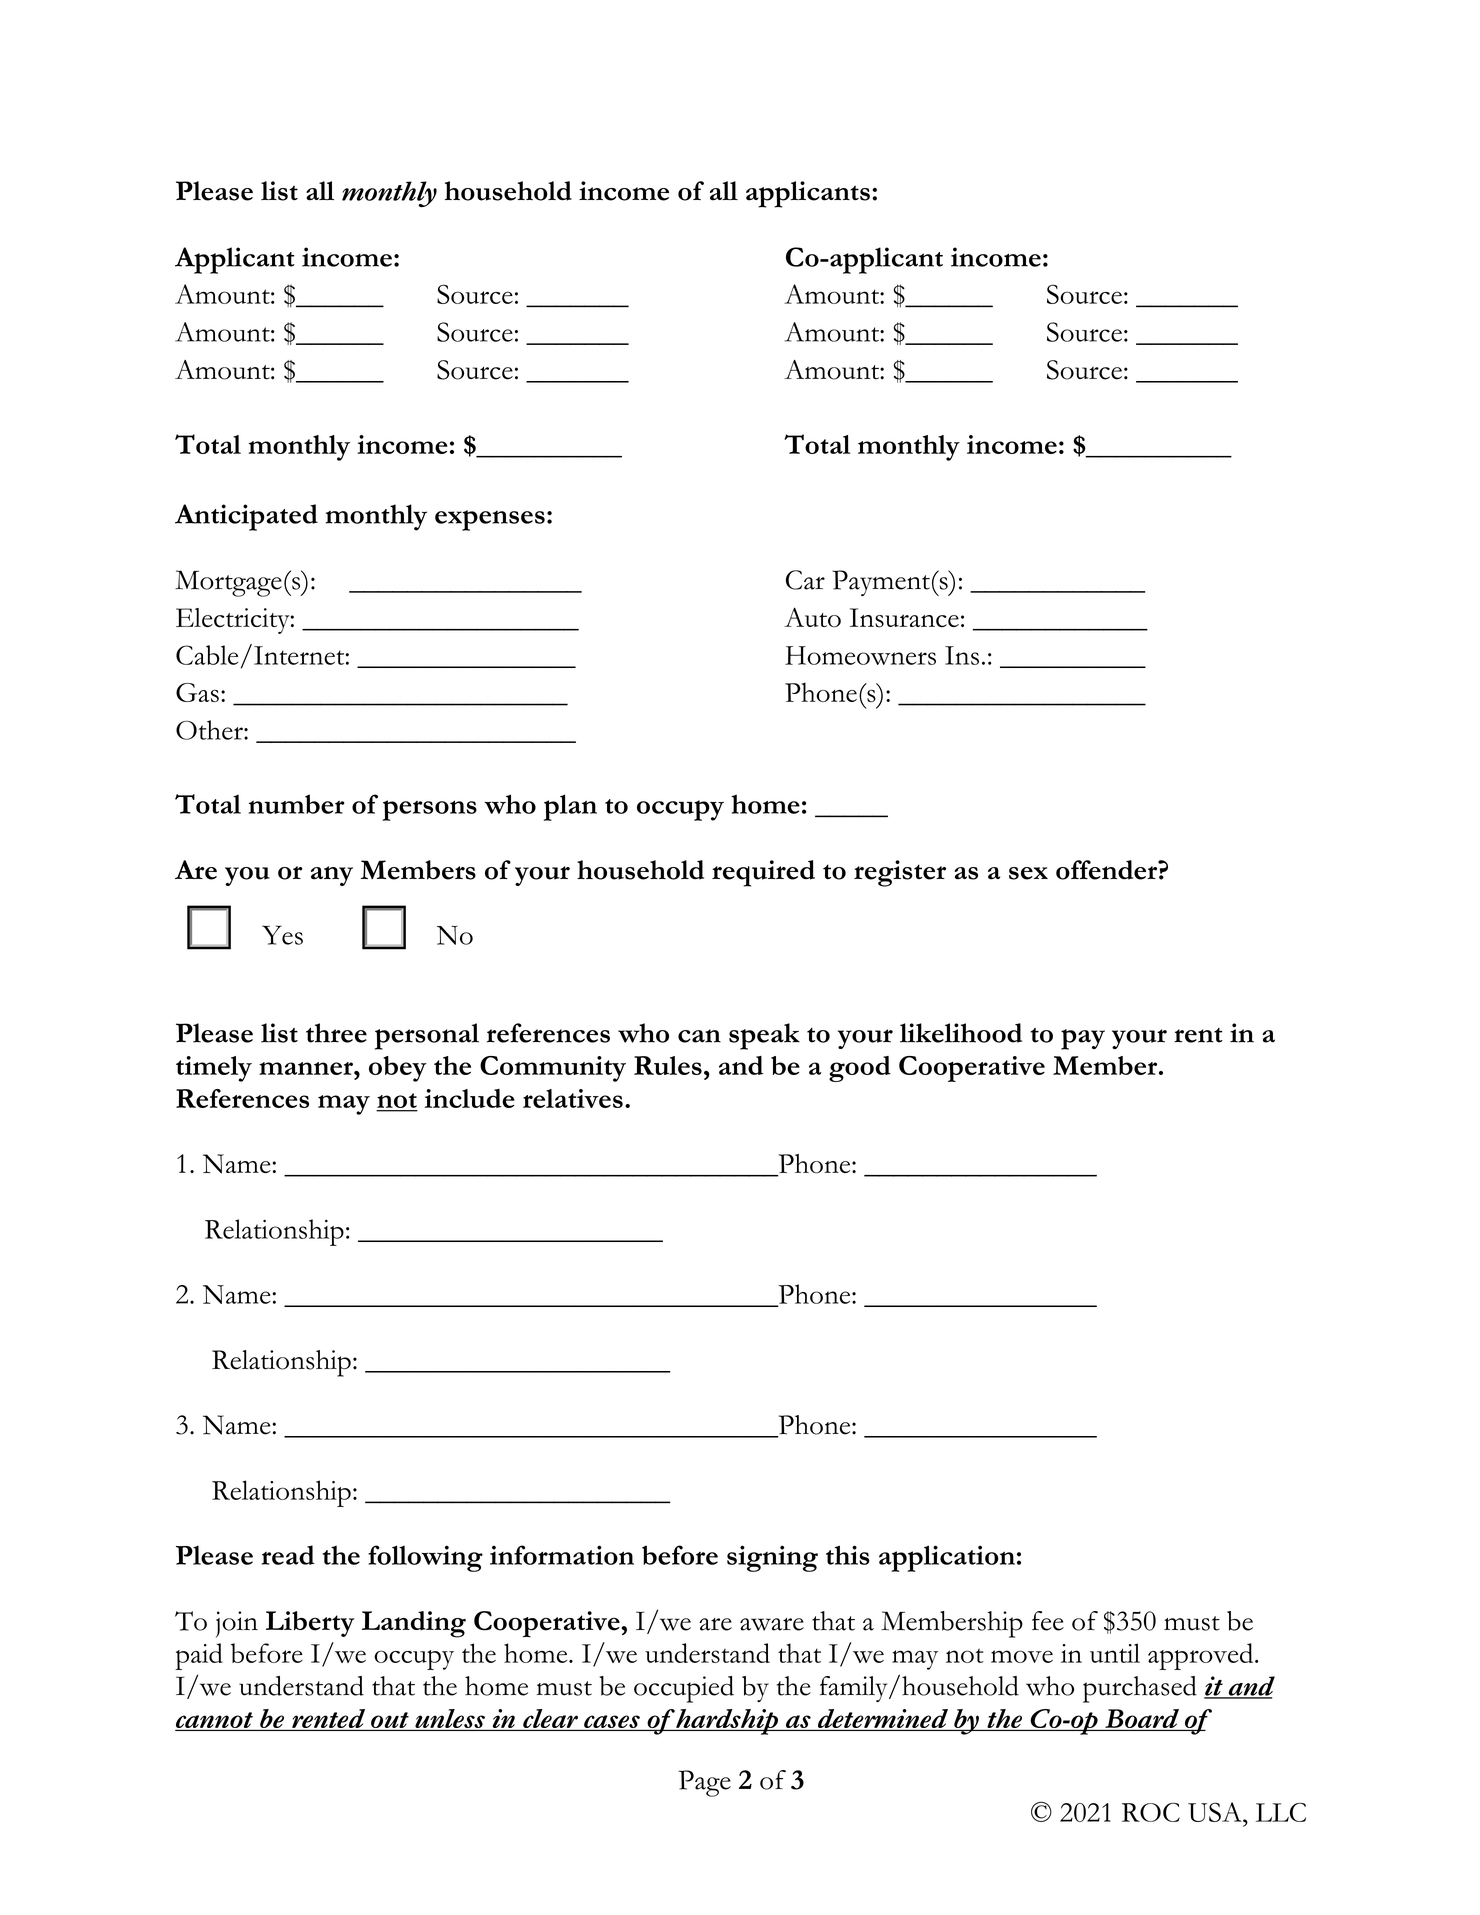 Image resolution: width=1480 pixels, height=1915 pixels. Describe the element at coordinates (288, 1555) in the page. I see `read` at that location.
